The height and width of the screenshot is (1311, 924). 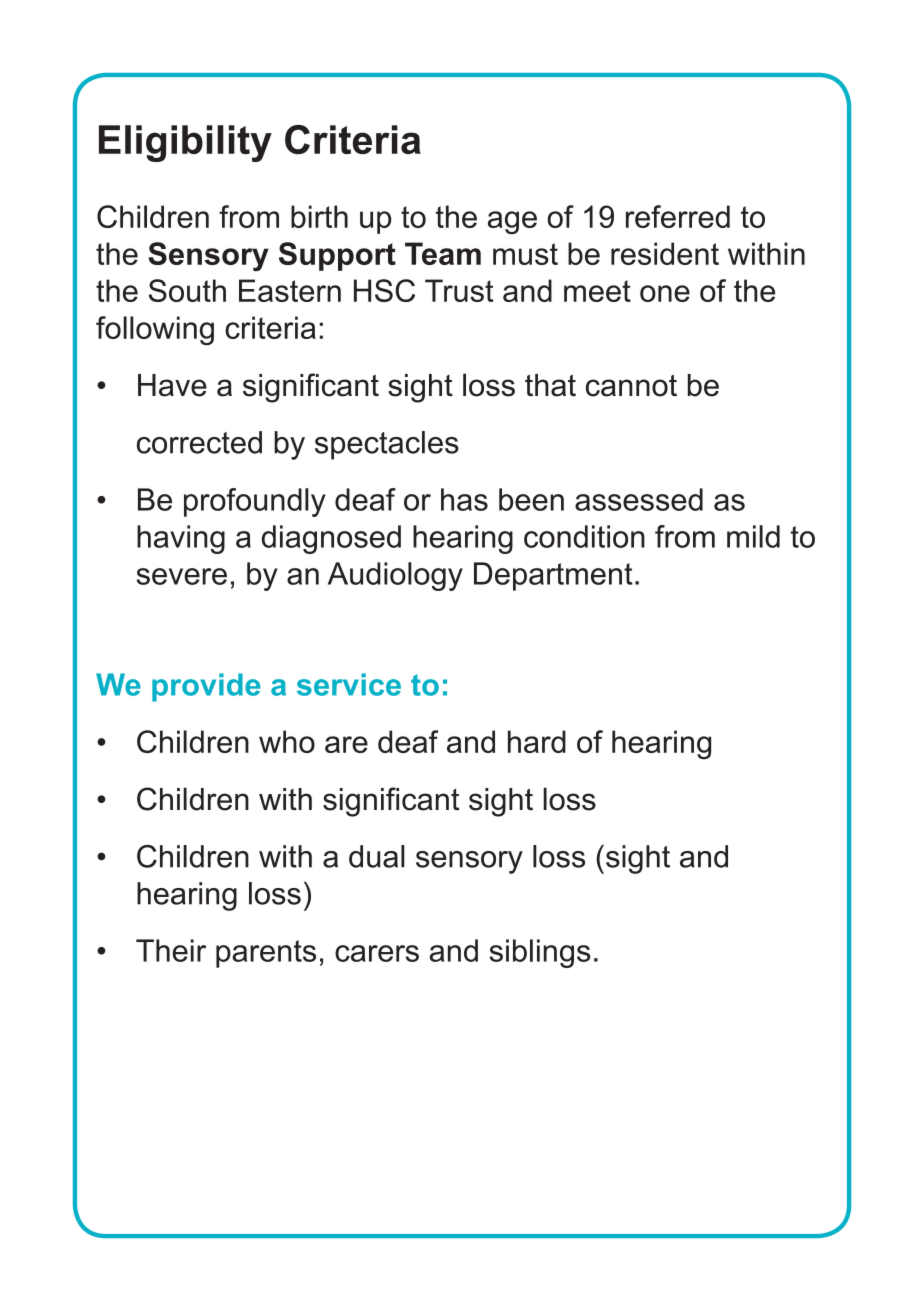 I want to click on service, so click(x=349, y=684).
